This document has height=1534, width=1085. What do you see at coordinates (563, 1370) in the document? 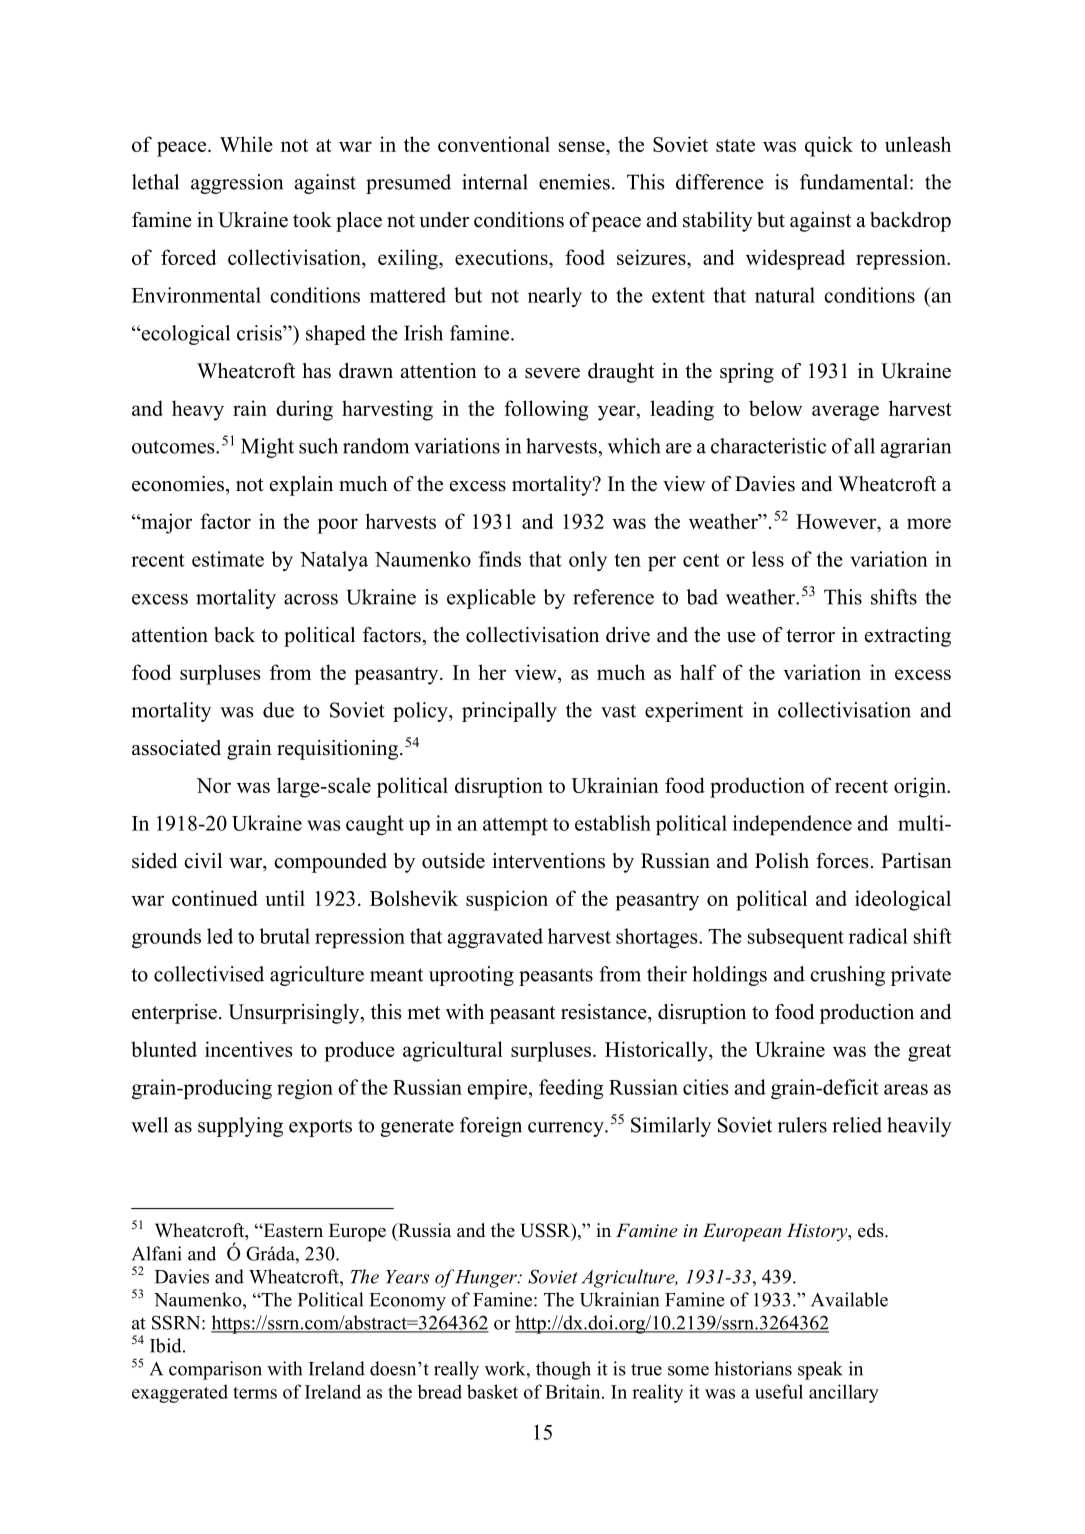
I see `though` at bounding box center [563, 1370].
